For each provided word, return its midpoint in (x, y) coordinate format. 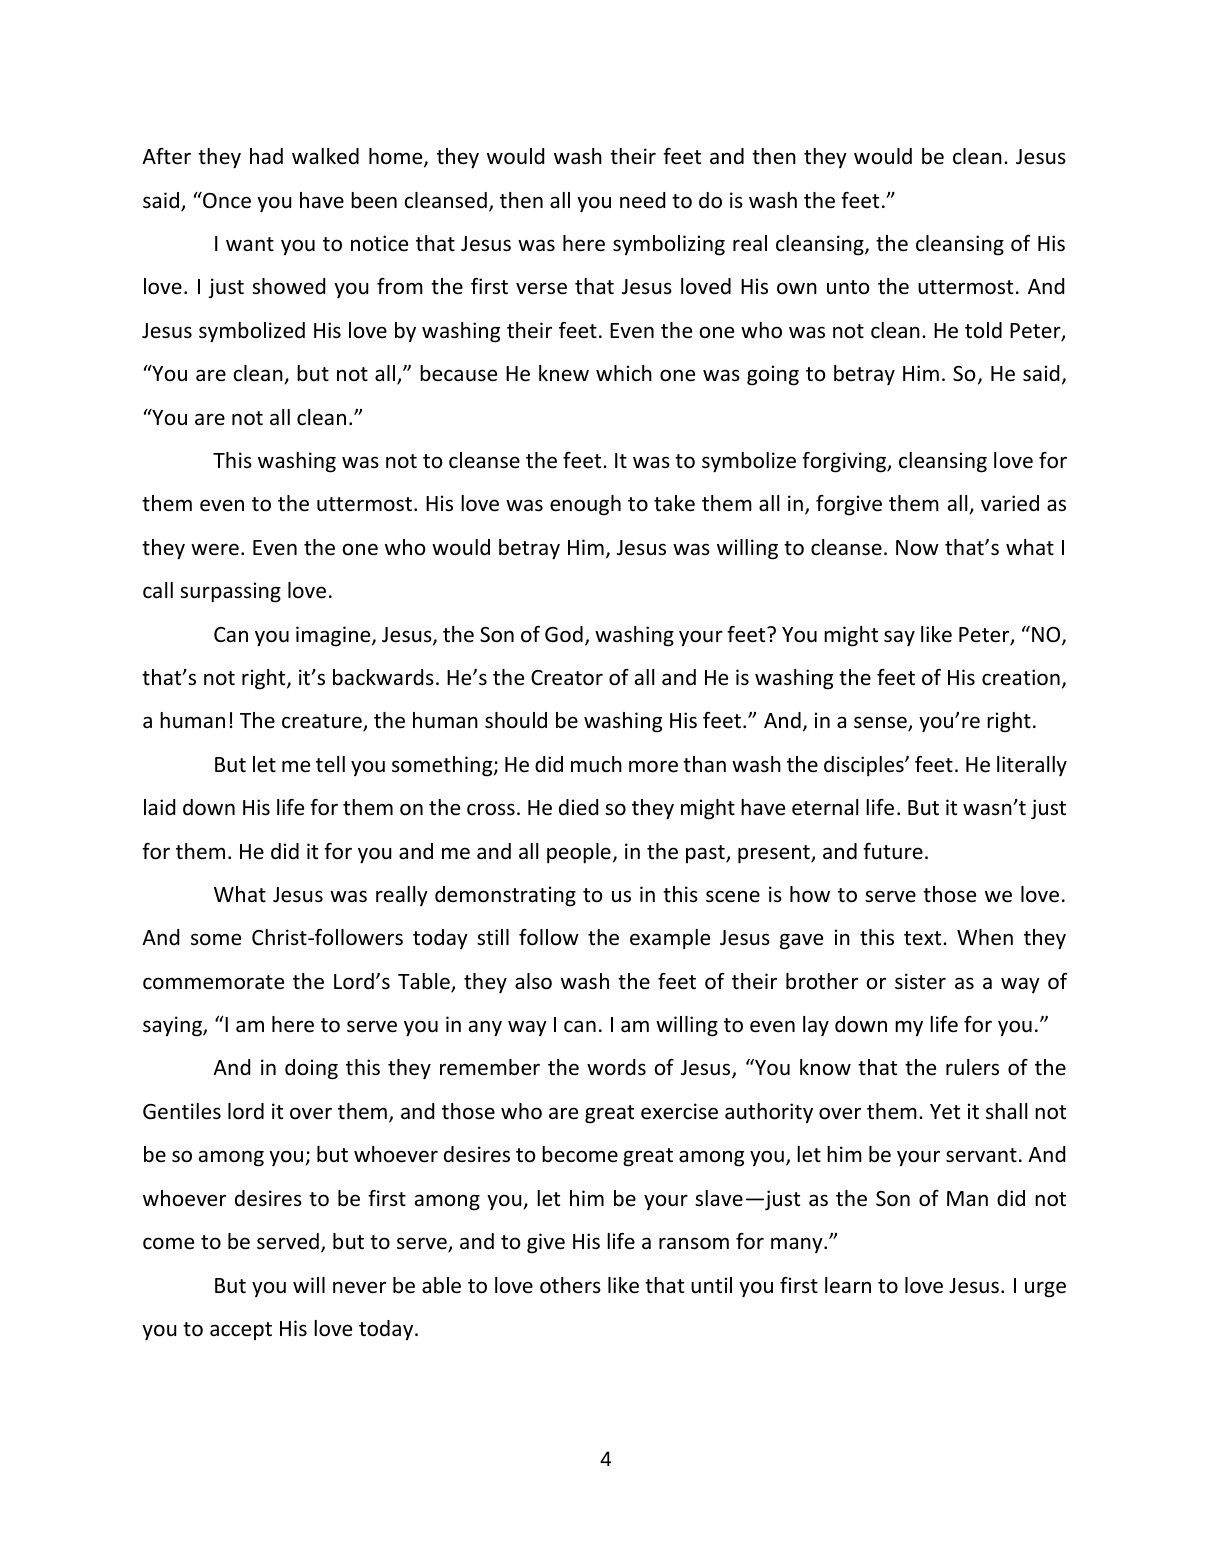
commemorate (213, 982)
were (215, 549)
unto (848, 287)
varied (1010, 503)
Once (226, 200)
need (642, 200)
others (570, 1285)
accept (241, 1331)
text (924, 938)
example (670, 939)
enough (585, 505)
